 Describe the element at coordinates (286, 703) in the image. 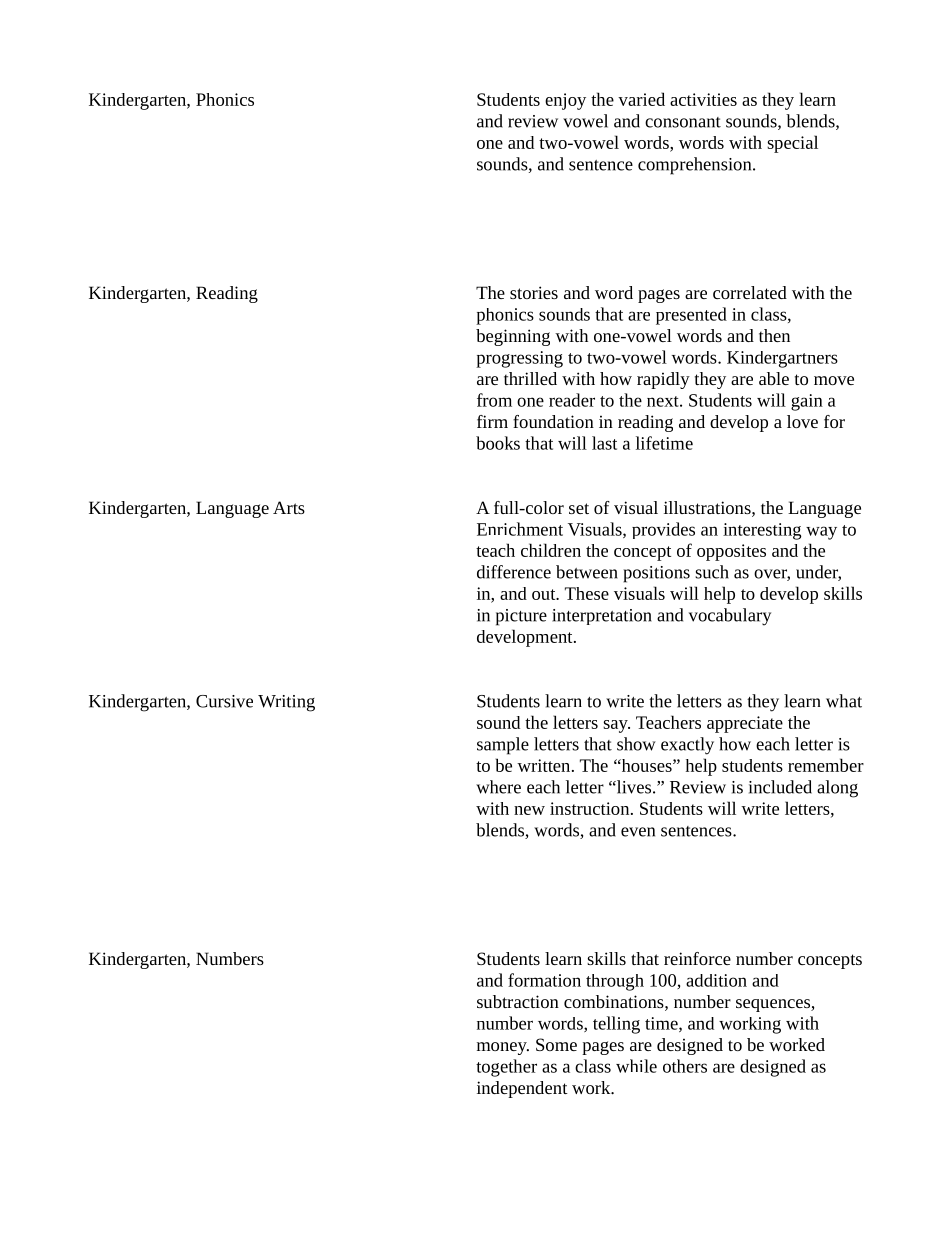

I see `Writing` at that location.
